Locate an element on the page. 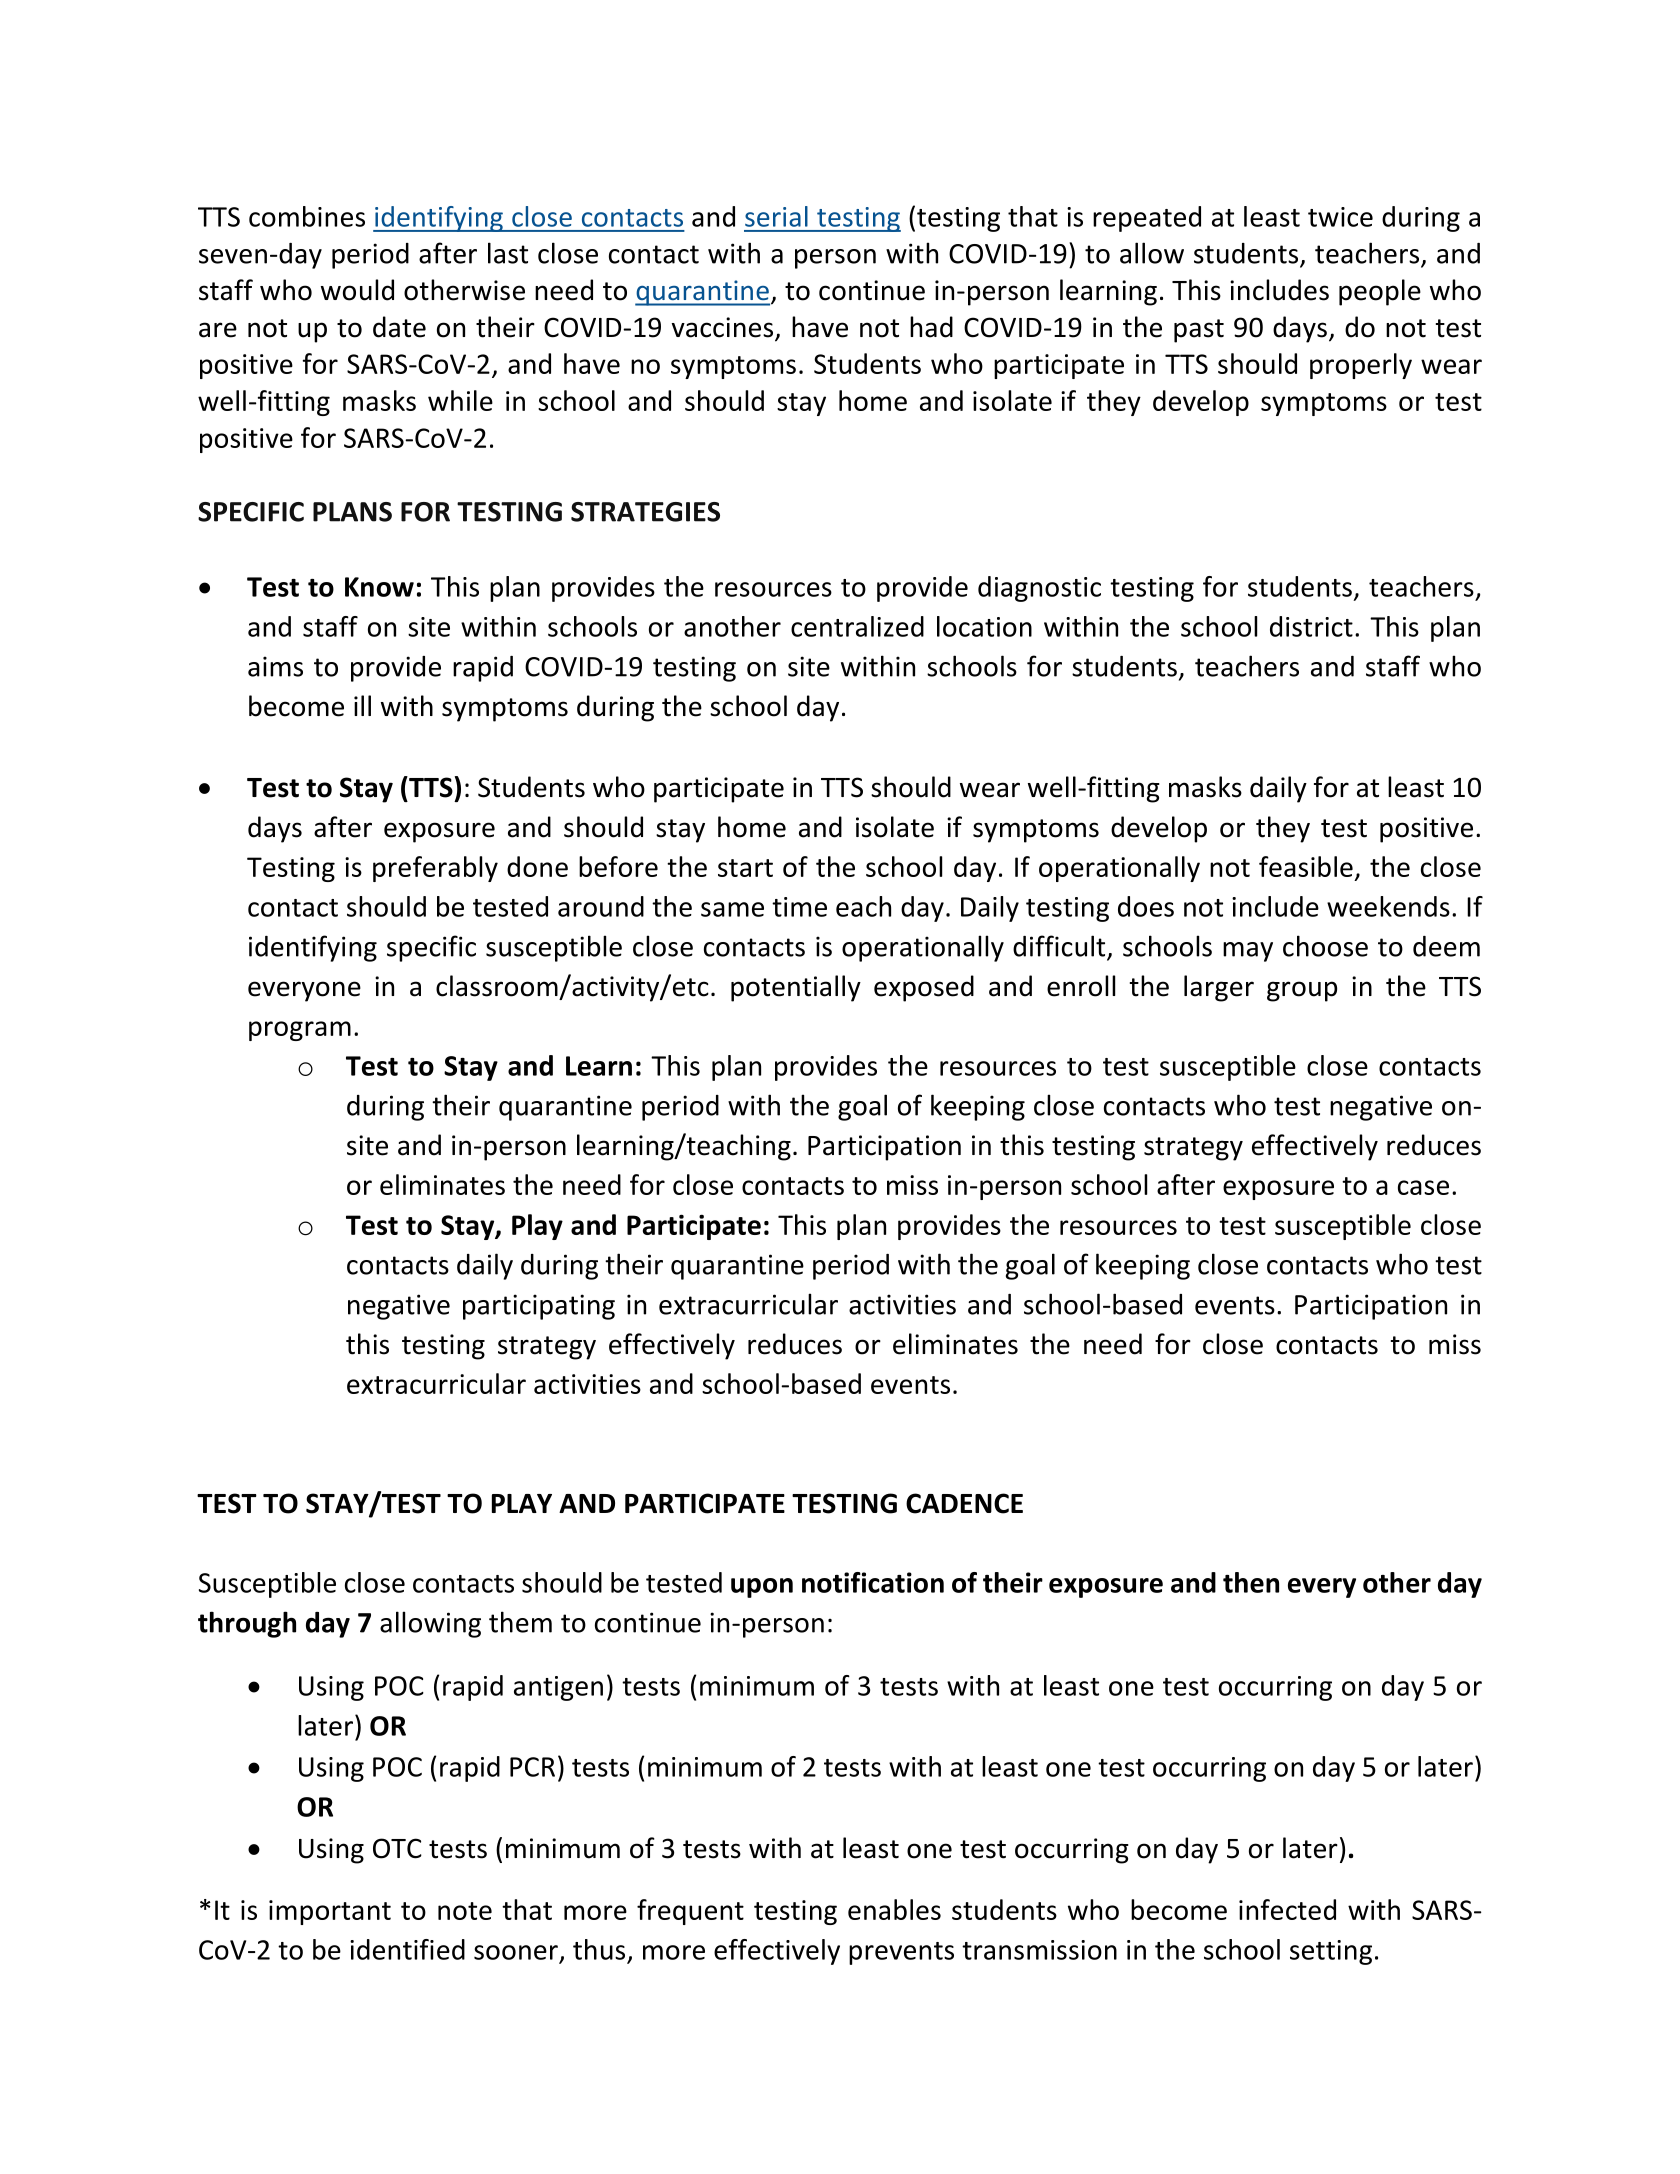 This document has width=1680, height=2174. would is located at coordinates (357, 290).
